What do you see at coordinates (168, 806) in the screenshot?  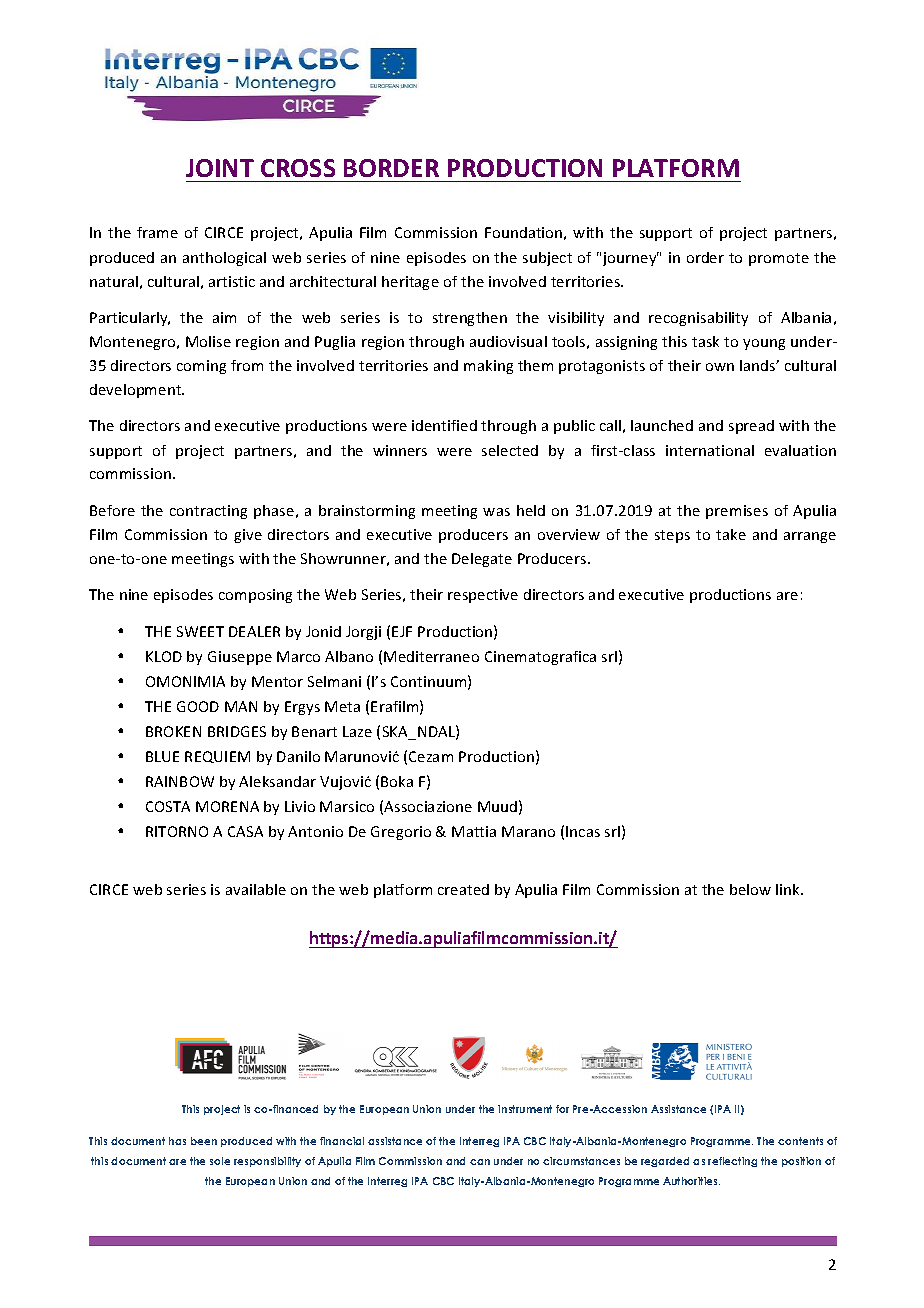 I see `COSTA` at bounding box center [168, 806].
